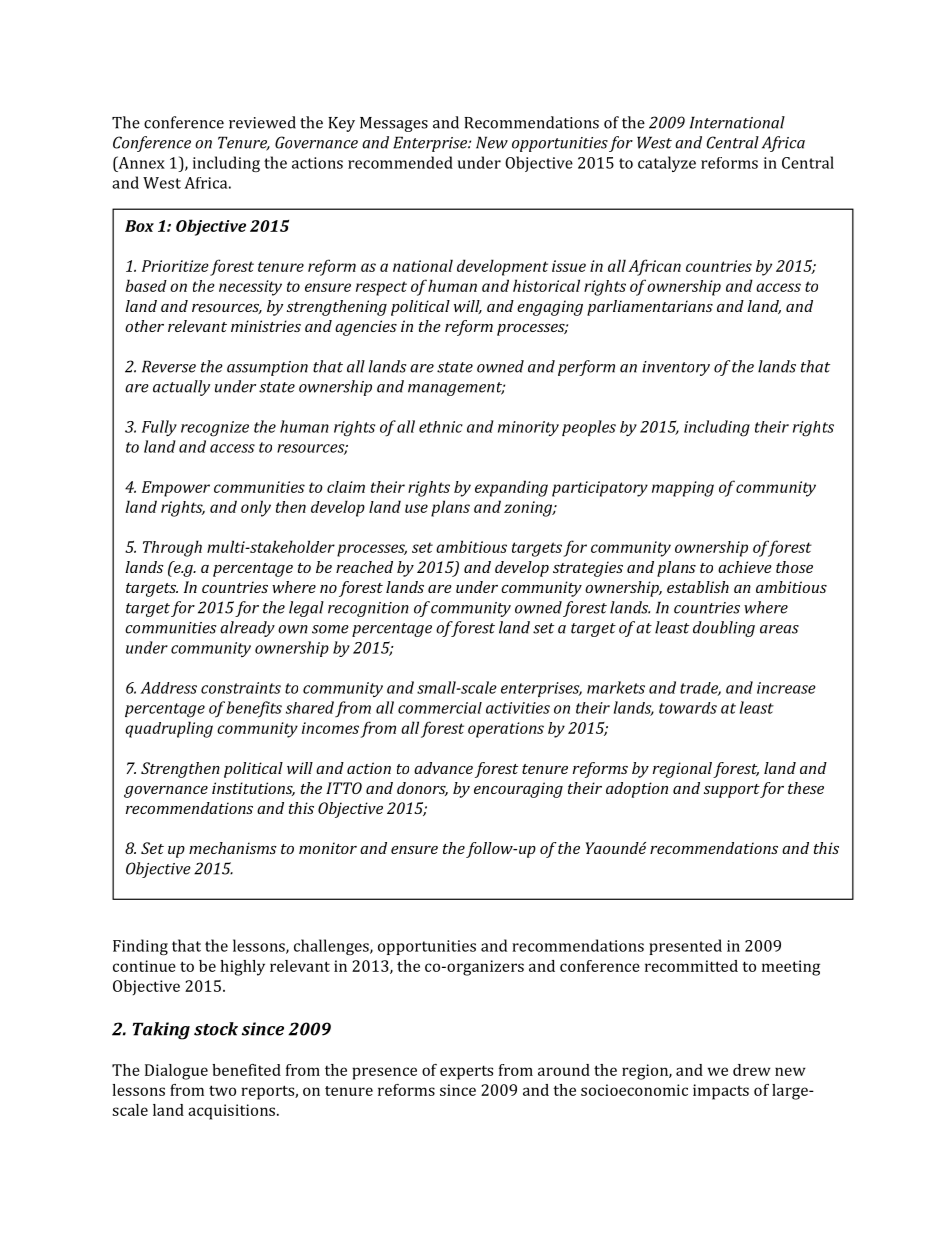 This screenshot has width=952, height=1233. I want to click on recognition, so click(368, 609).
